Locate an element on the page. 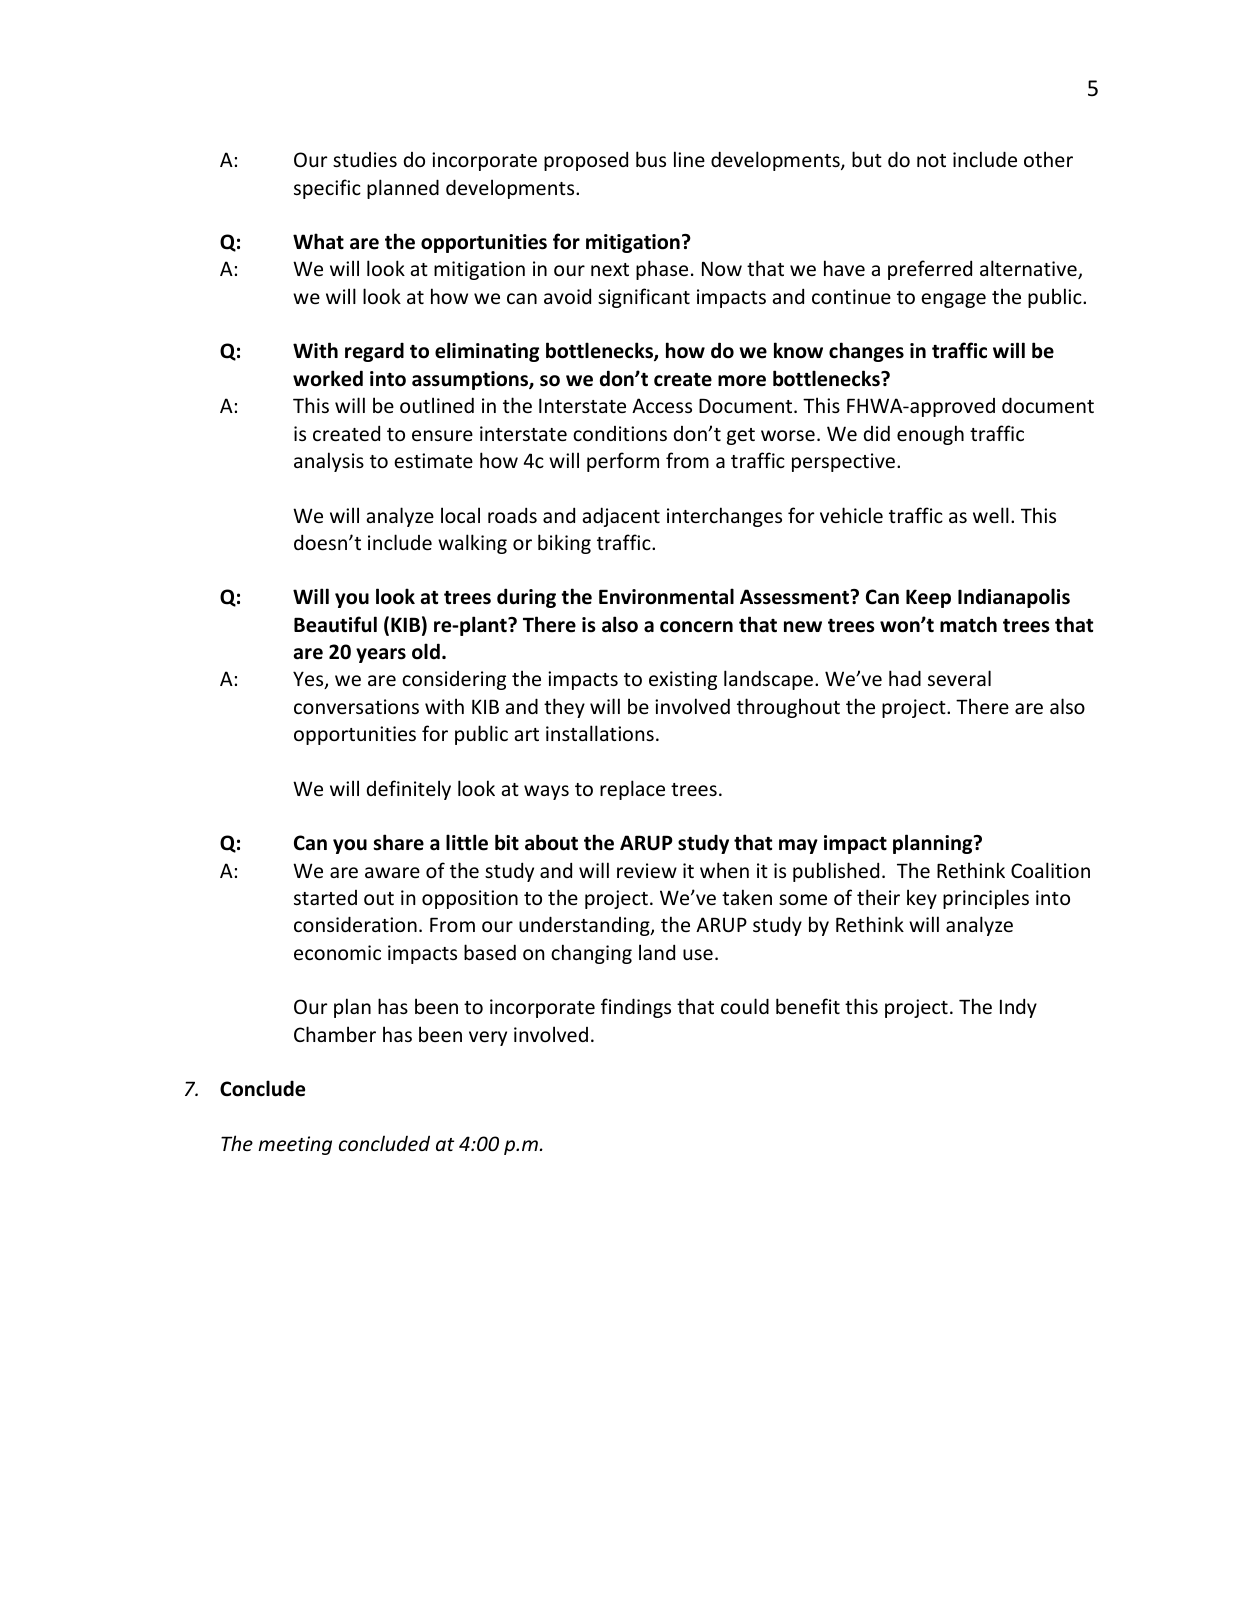 This image has width=1246, height=1612. estimate is located at coordinates (433, 460).
